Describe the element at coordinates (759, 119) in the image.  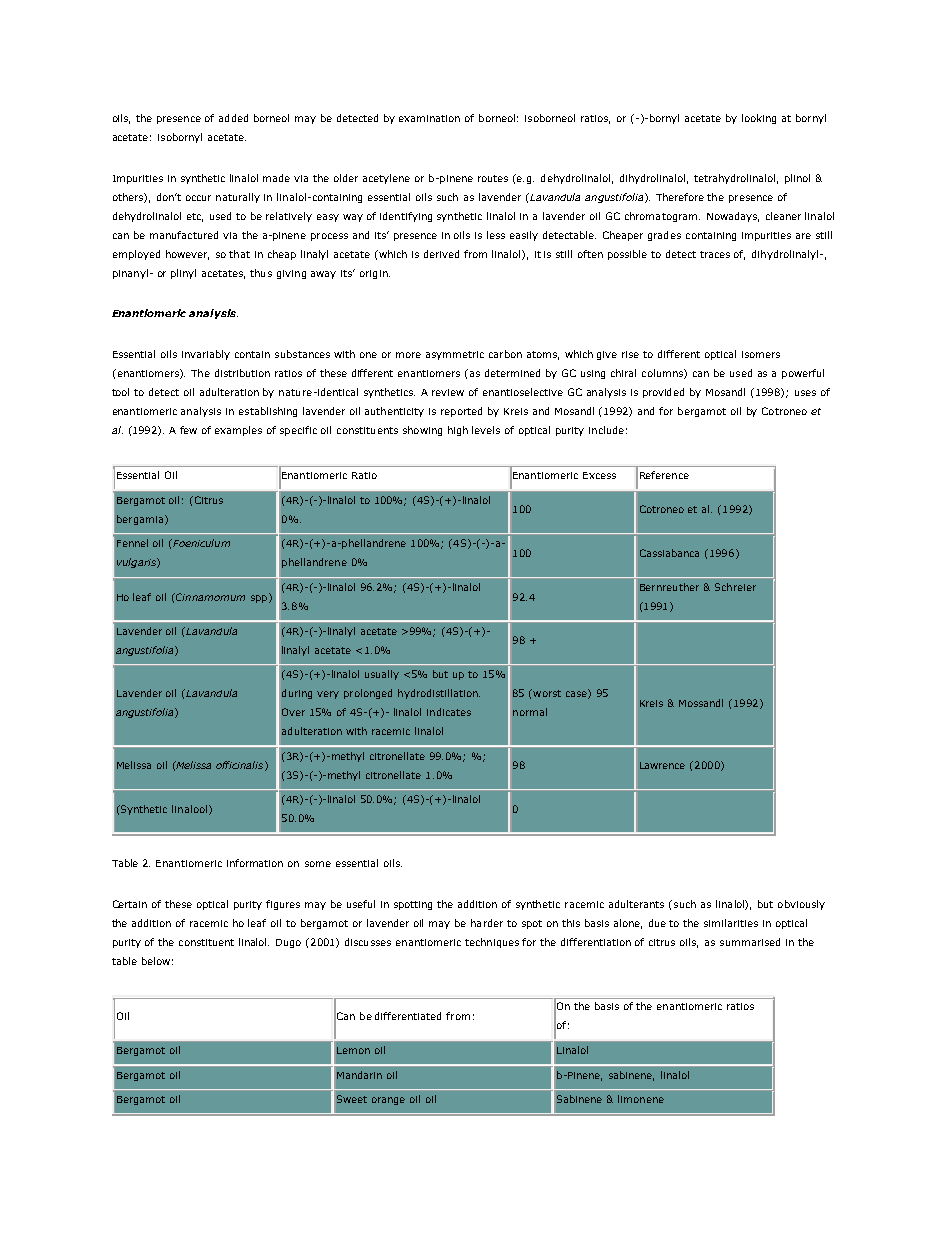
I see `looking` at that location.
